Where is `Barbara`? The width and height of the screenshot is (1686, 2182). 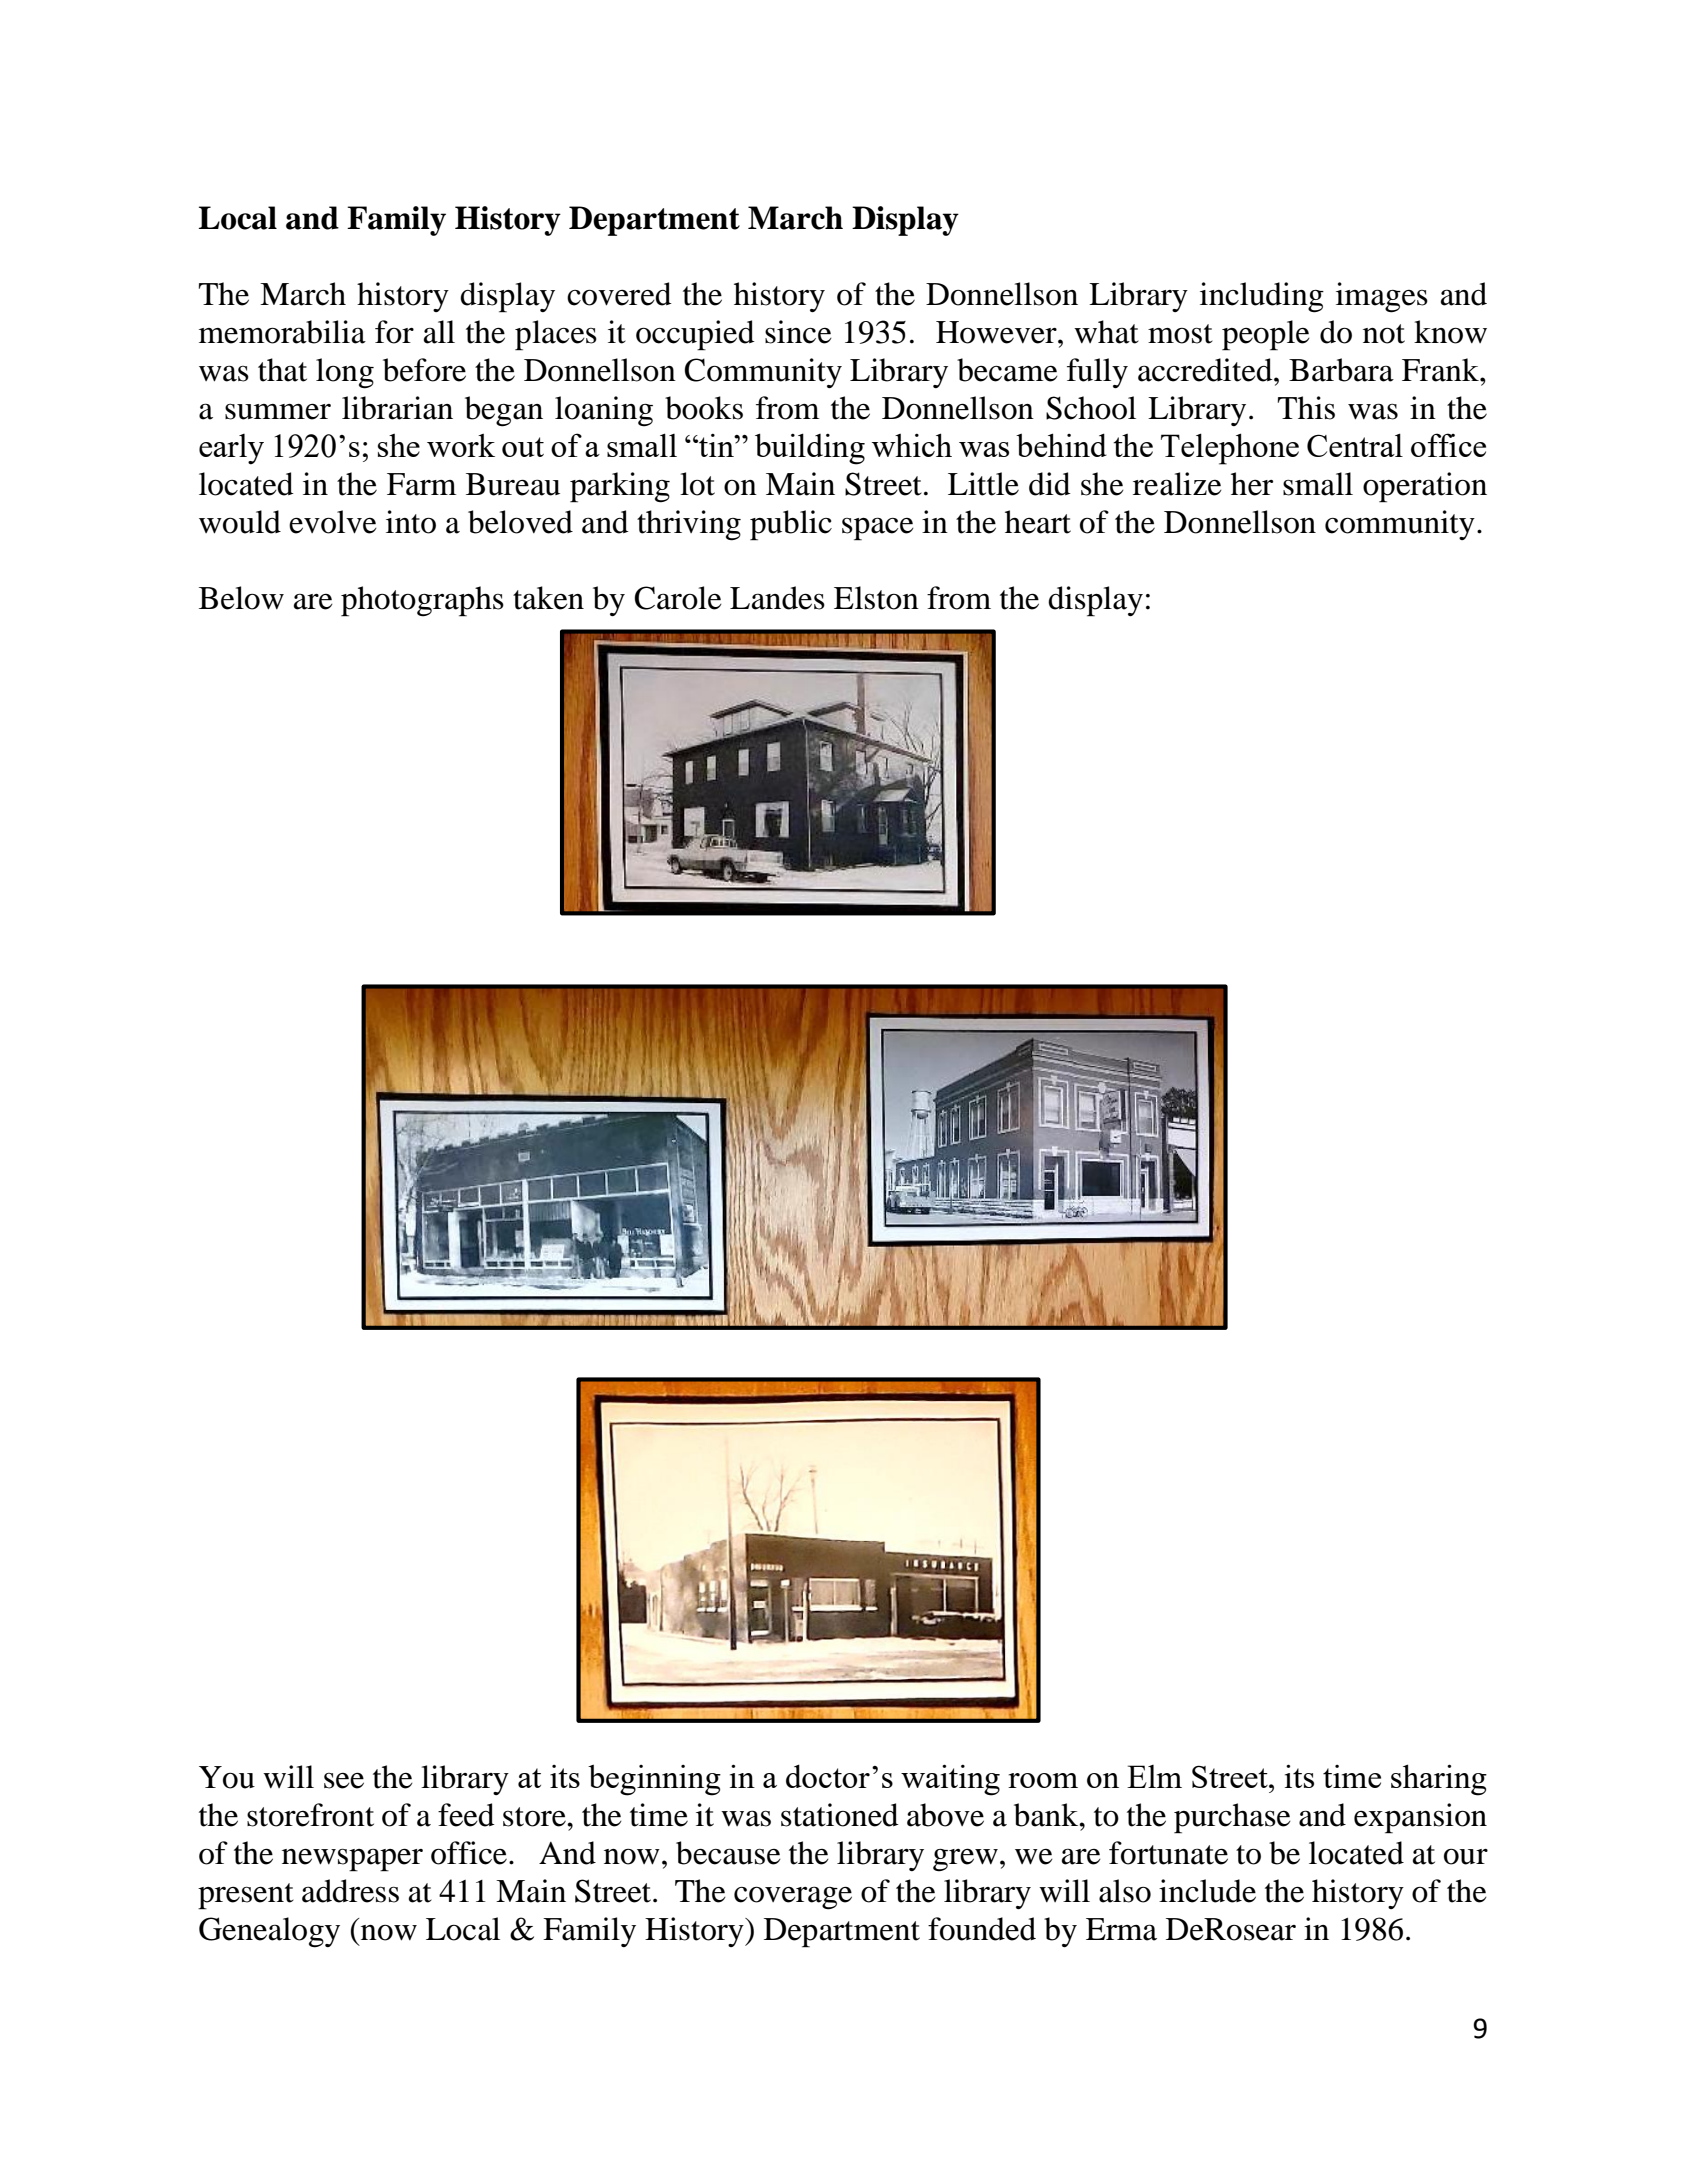 Barbara is located at coordinates (1341, 370).
